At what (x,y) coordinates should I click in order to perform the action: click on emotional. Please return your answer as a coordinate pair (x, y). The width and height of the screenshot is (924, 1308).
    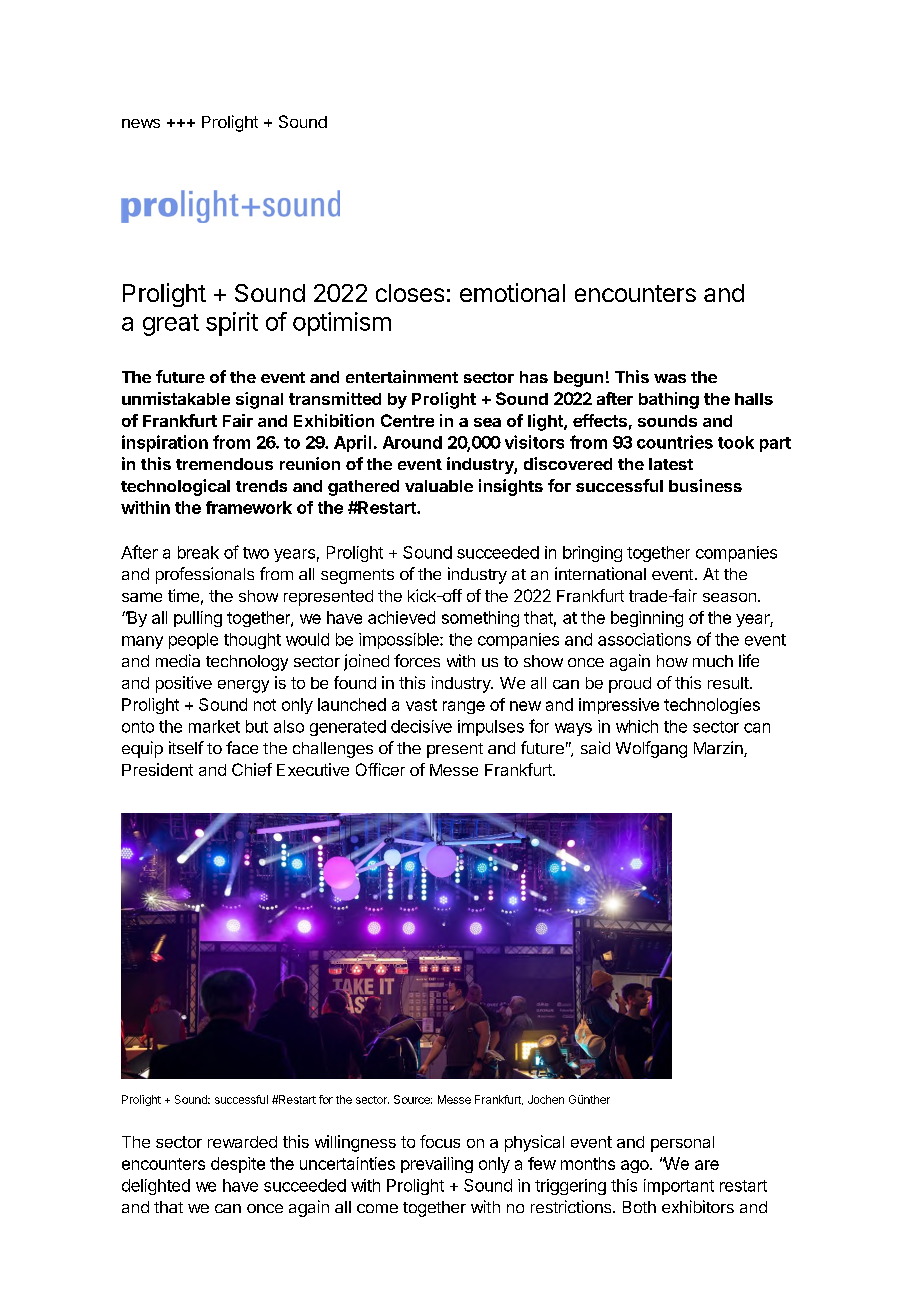
    Looking at the image, I should click on (512, 292).
